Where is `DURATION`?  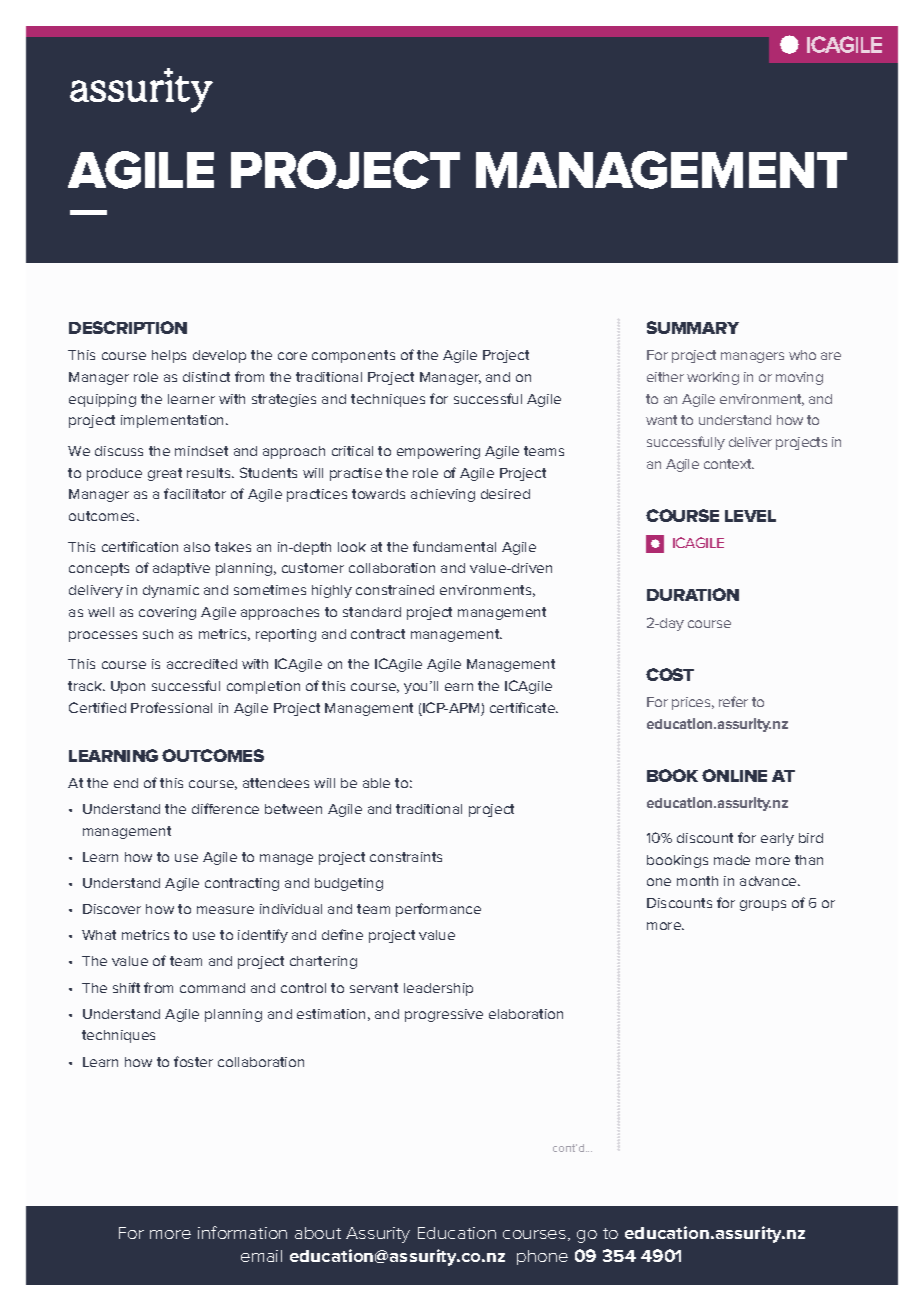
DURATION is located at coordinates (693, 594).
